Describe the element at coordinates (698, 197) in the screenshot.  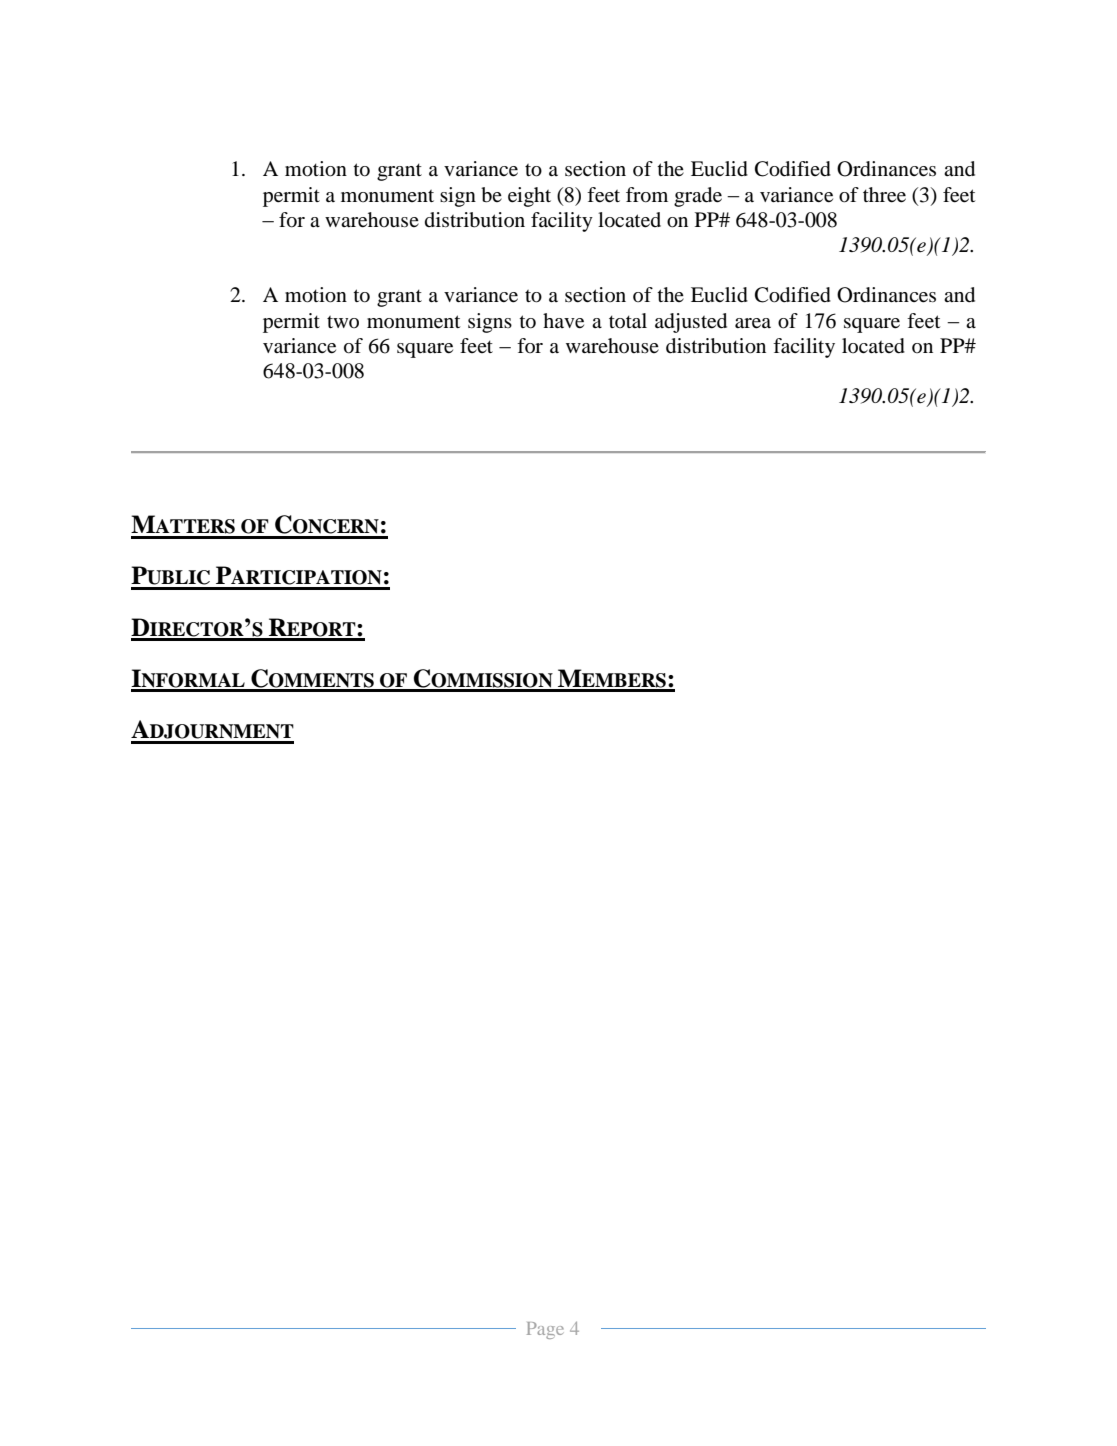
I see `grade` at that location.
